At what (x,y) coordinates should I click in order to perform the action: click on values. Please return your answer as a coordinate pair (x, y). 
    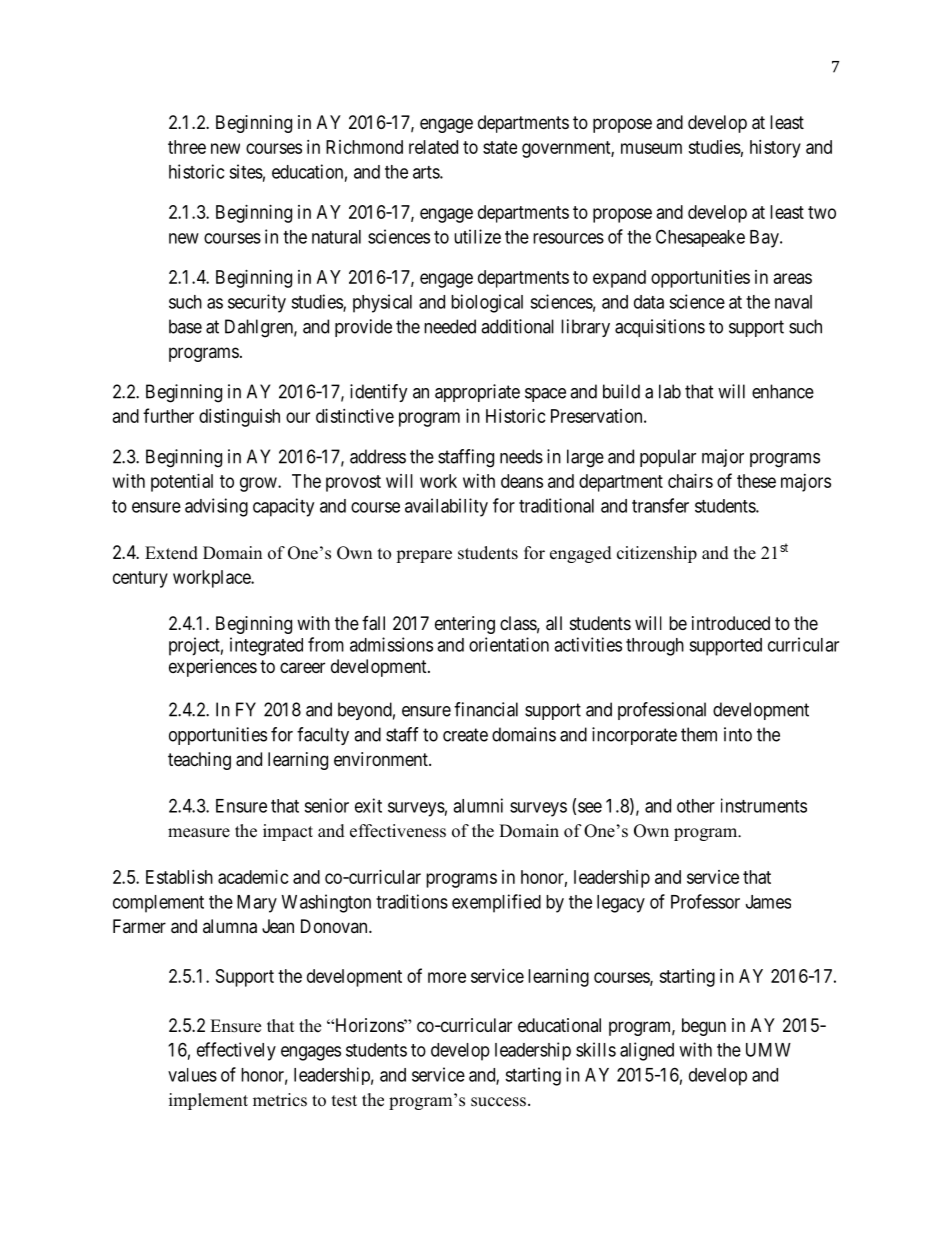
    Looking at the image, I should click on (192, 1075).
